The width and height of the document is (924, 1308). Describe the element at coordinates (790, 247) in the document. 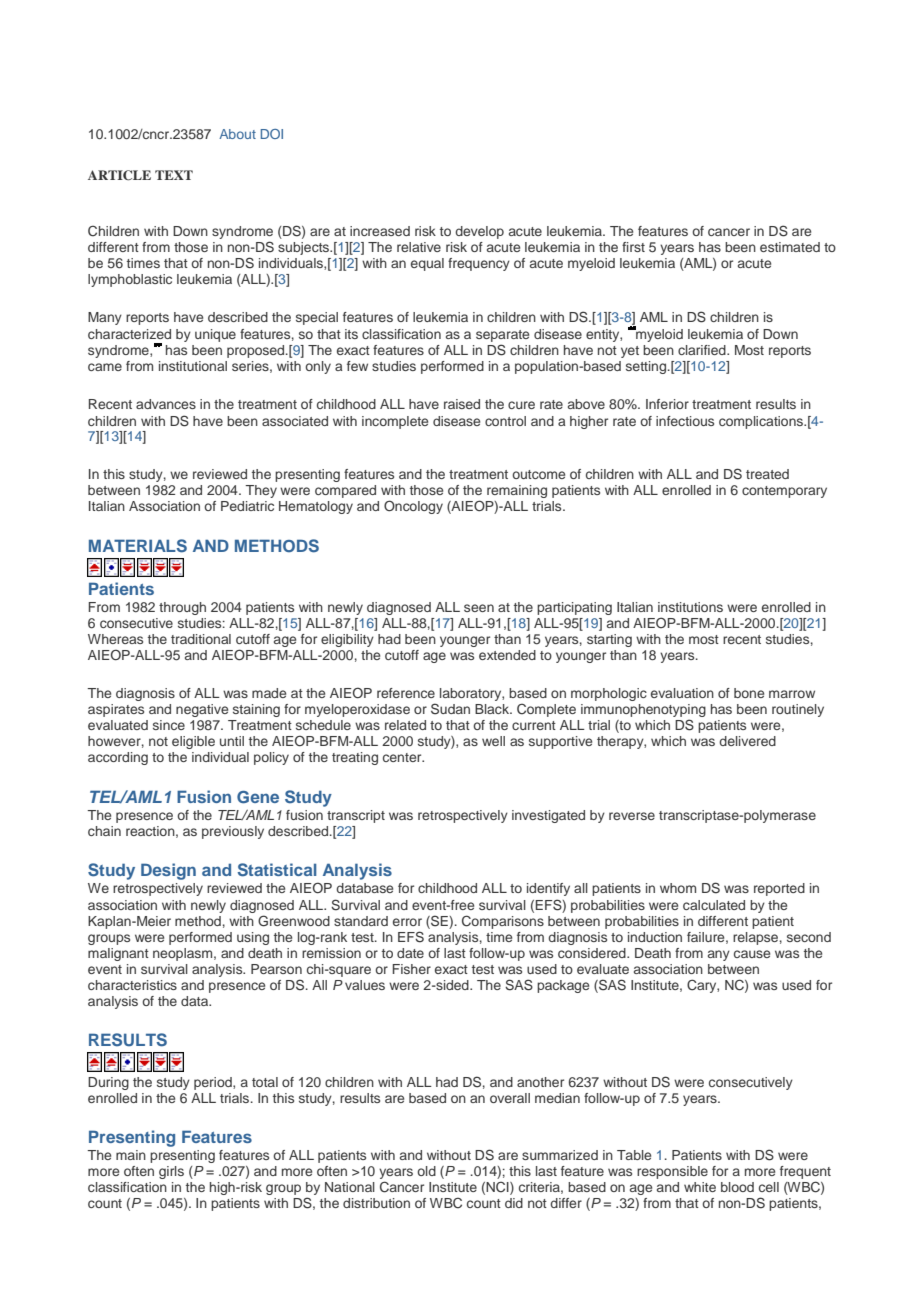

I see `estimated` at that location.
